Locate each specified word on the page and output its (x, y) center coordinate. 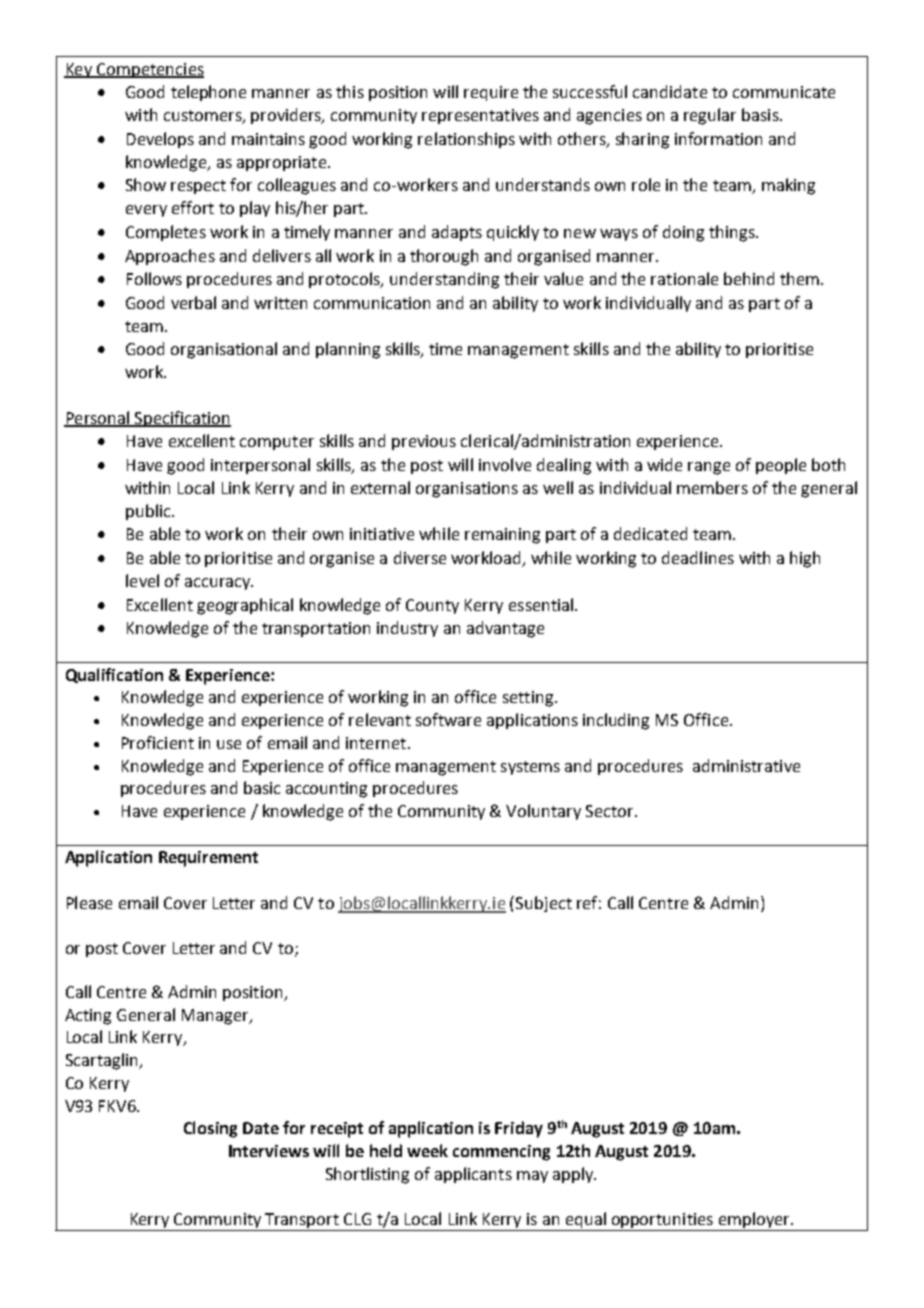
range (709, 468)
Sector (611, 811)
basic (262, 787)
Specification (182, 419)
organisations (467, 490)
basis (761, 114)
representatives (480, 116)
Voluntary (543, 812)
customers (204, 117)
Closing (210, 1129)
